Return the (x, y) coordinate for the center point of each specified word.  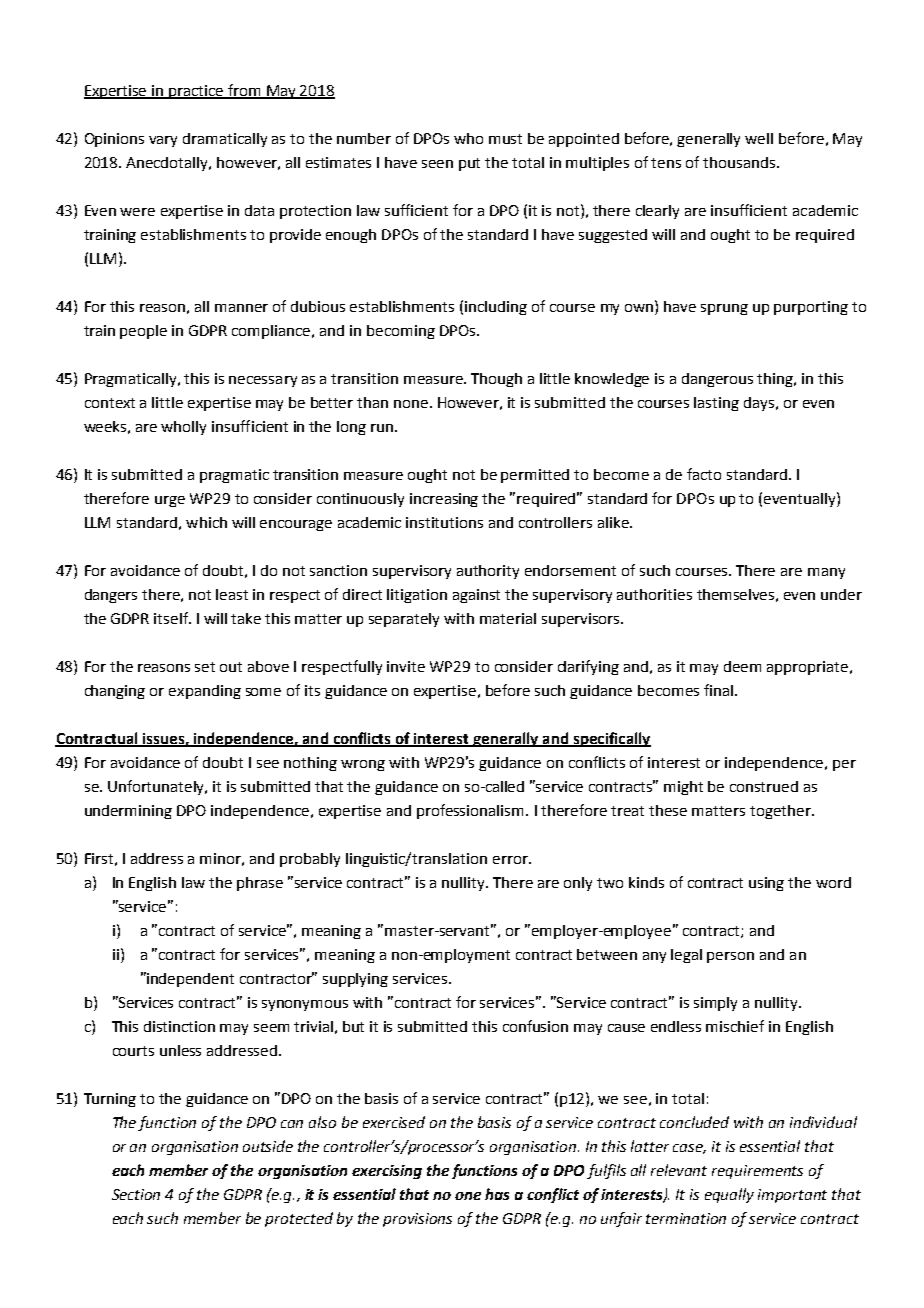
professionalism (470, 811)
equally (729, 1195)
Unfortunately (157, 787)
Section (136, 1194)
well (759, 138)
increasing (444, 500)
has (497, 1194)
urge (170, 501)
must (505, 139)
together (781, 812)
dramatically (225, 140)
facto (704, 474)
